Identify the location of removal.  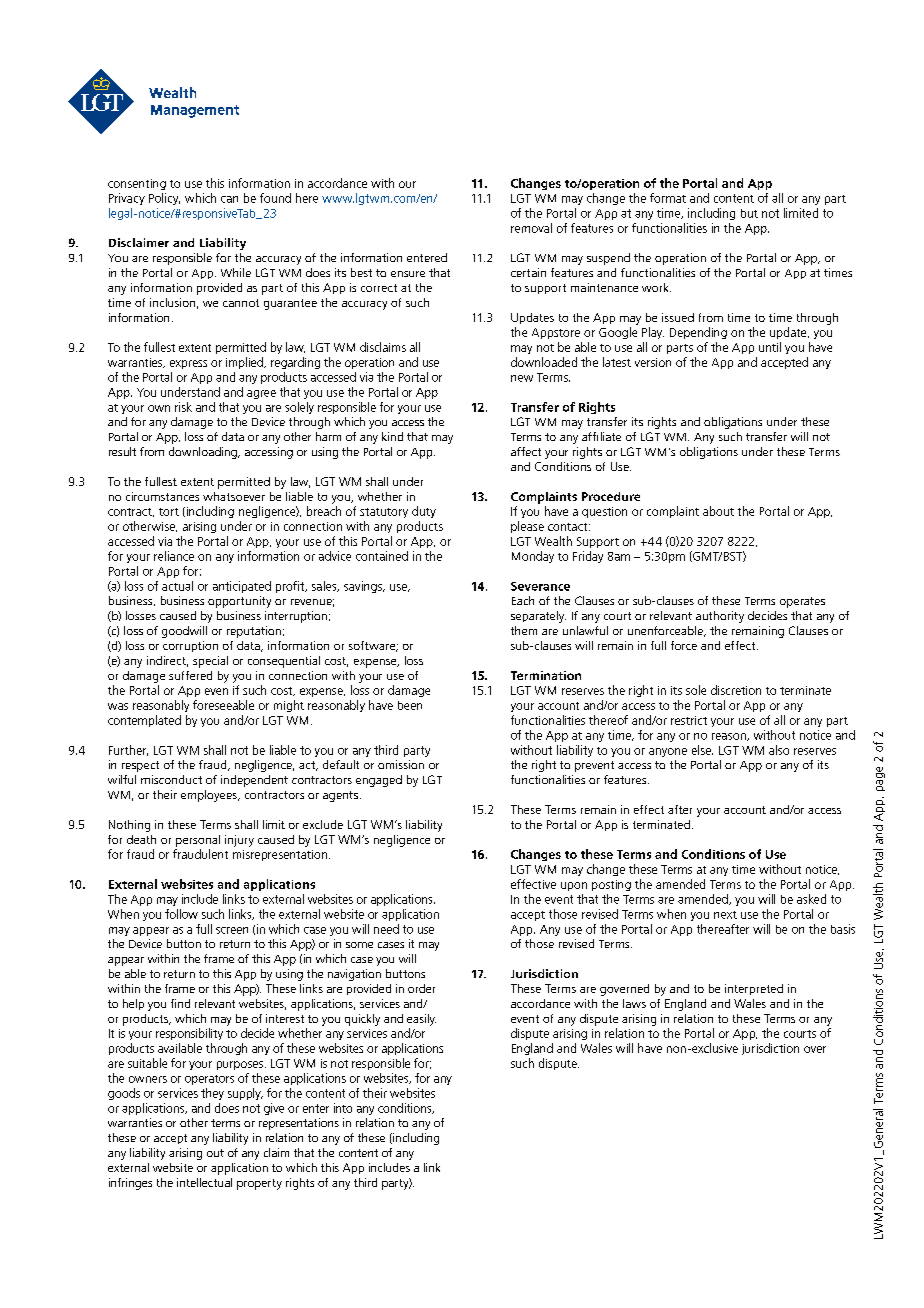
(531, 228).
